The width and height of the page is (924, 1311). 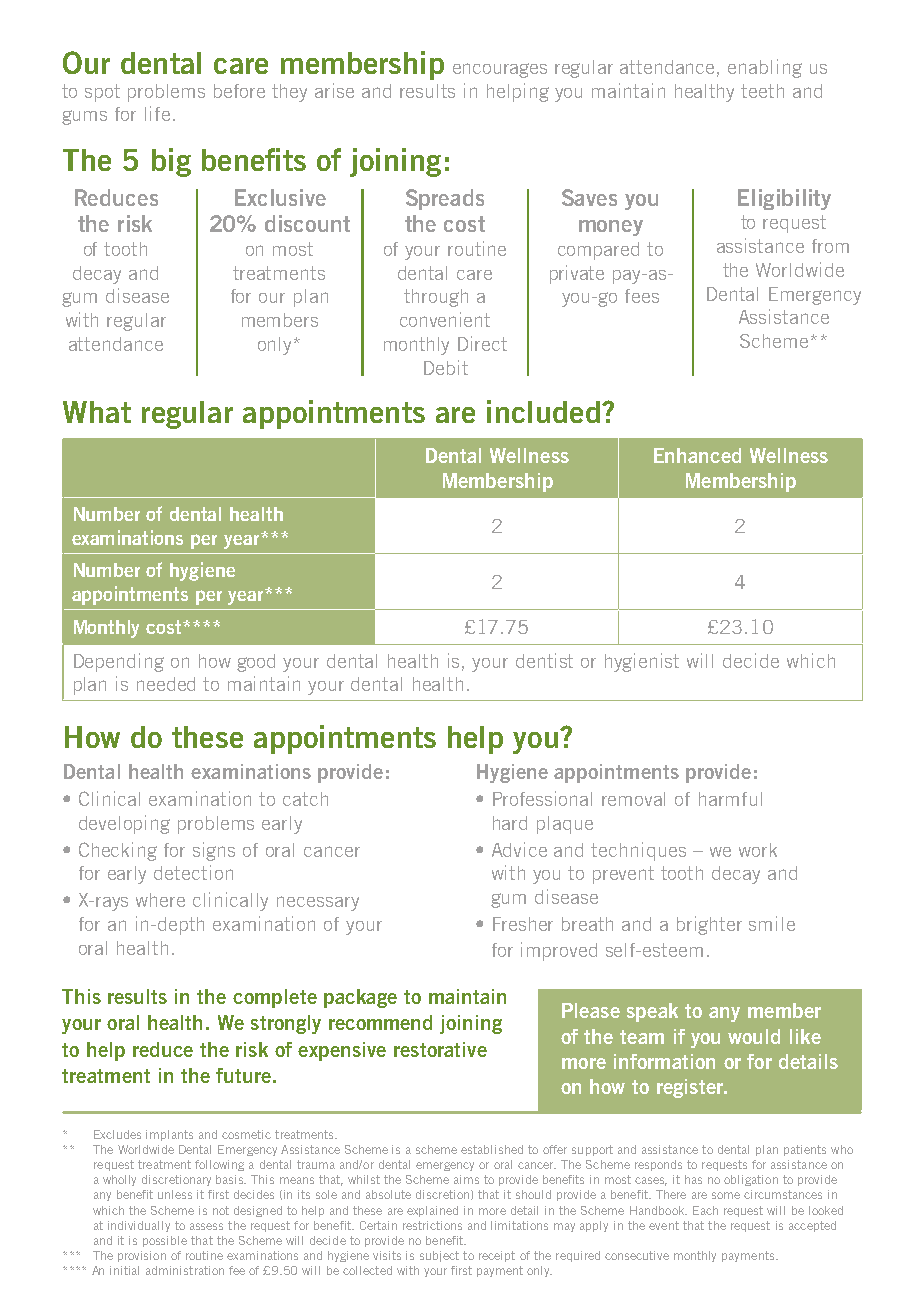 What do you see at coordinates (642, 662) in the page?
I see `hygienist` at bounding box center [642, 662].
